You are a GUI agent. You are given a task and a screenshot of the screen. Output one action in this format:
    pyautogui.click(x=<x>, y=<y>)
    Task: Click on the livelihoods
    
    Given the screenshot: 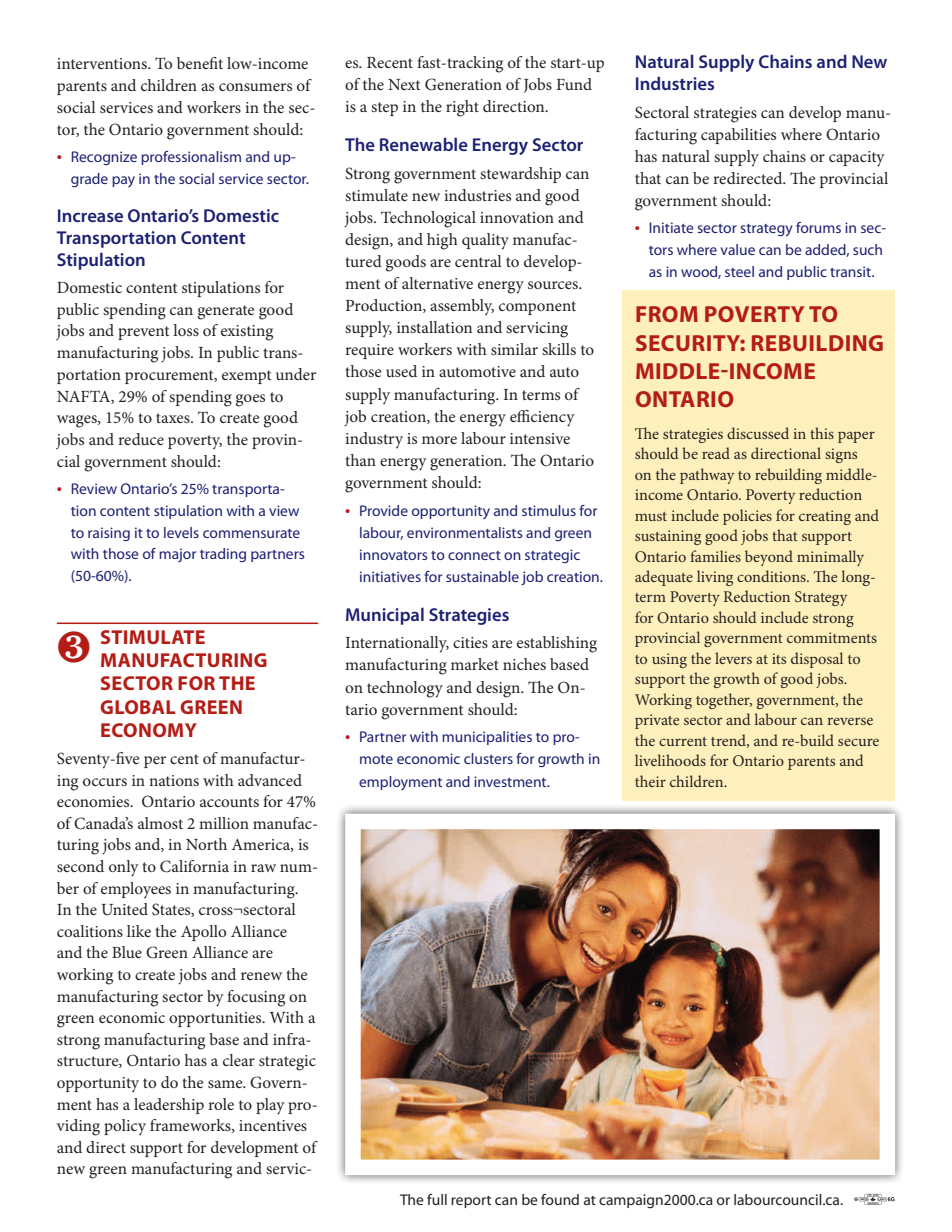 What is the action you would take?
    pyautogui.click(x=670, y=760)
